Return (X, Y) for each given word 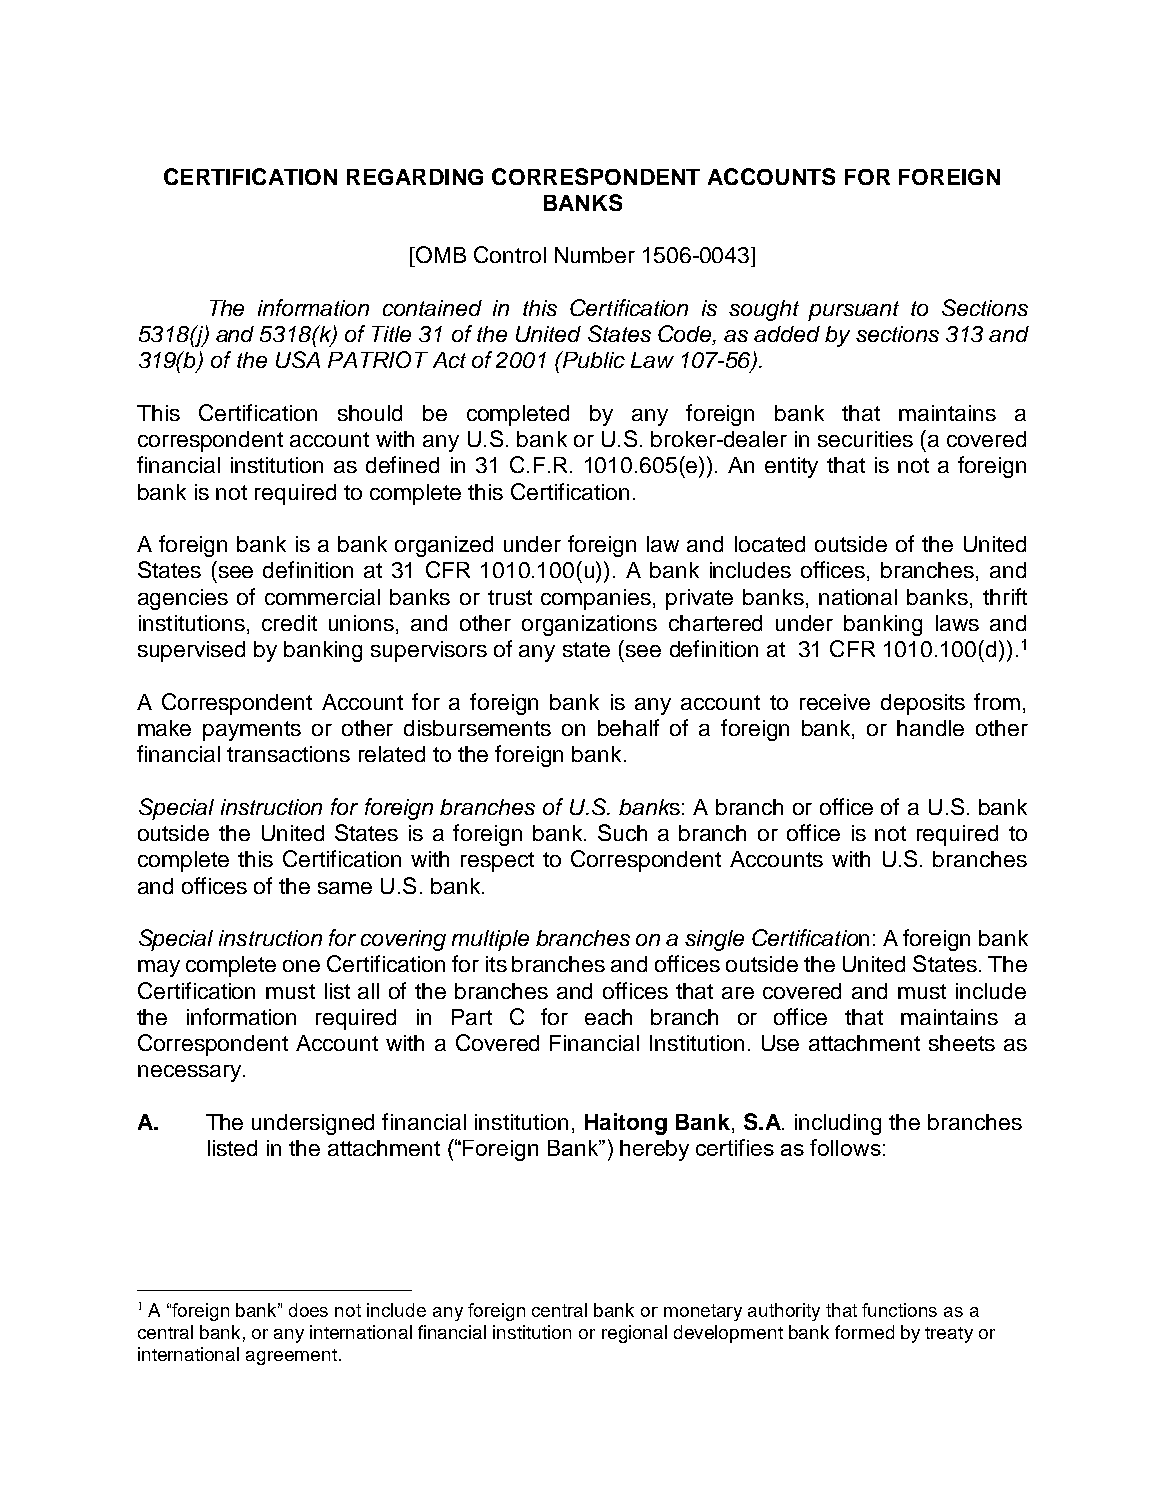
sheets (962, 1043)
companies (596, 599)
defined (402, 464)
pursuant (853, 311)
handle (930, 728)
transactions (288, 754)
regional (634, 1334)
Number (595, 255)
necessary (189, 1073)
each (608, 1017)
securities (865, 439)
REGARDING (415, 177)
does (308, 1310)
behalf (628, 727)
